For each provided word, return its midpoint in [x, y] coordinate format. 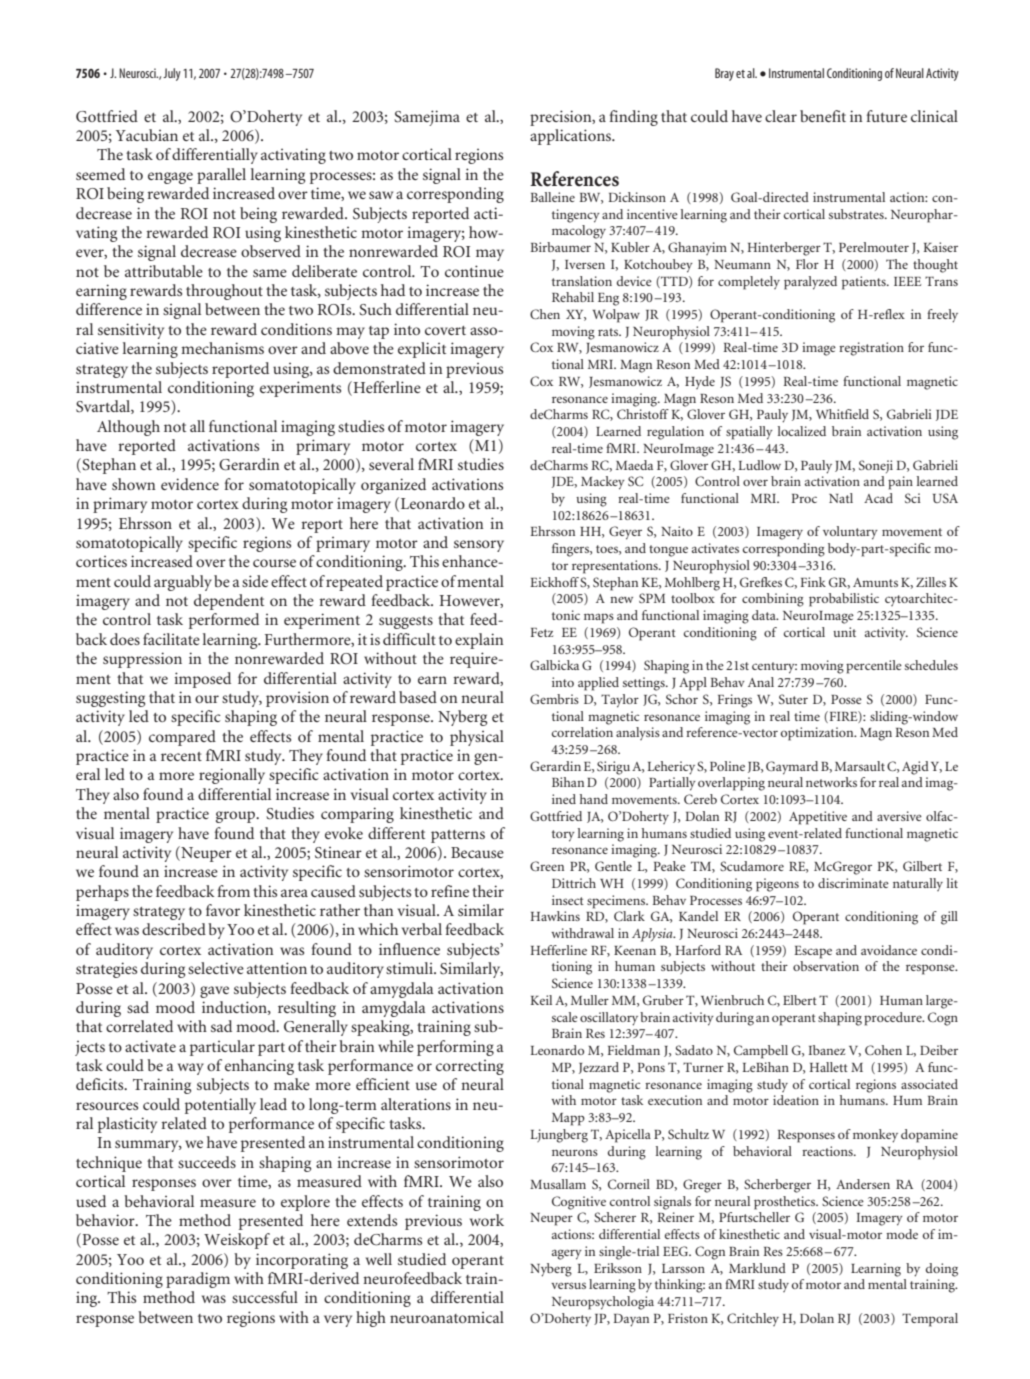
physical [477, 738]
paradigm [198, 1280]
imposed [202, 680]
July [172, 74]
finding [634, 118]
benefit [823, 116]
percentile [874, 667]
